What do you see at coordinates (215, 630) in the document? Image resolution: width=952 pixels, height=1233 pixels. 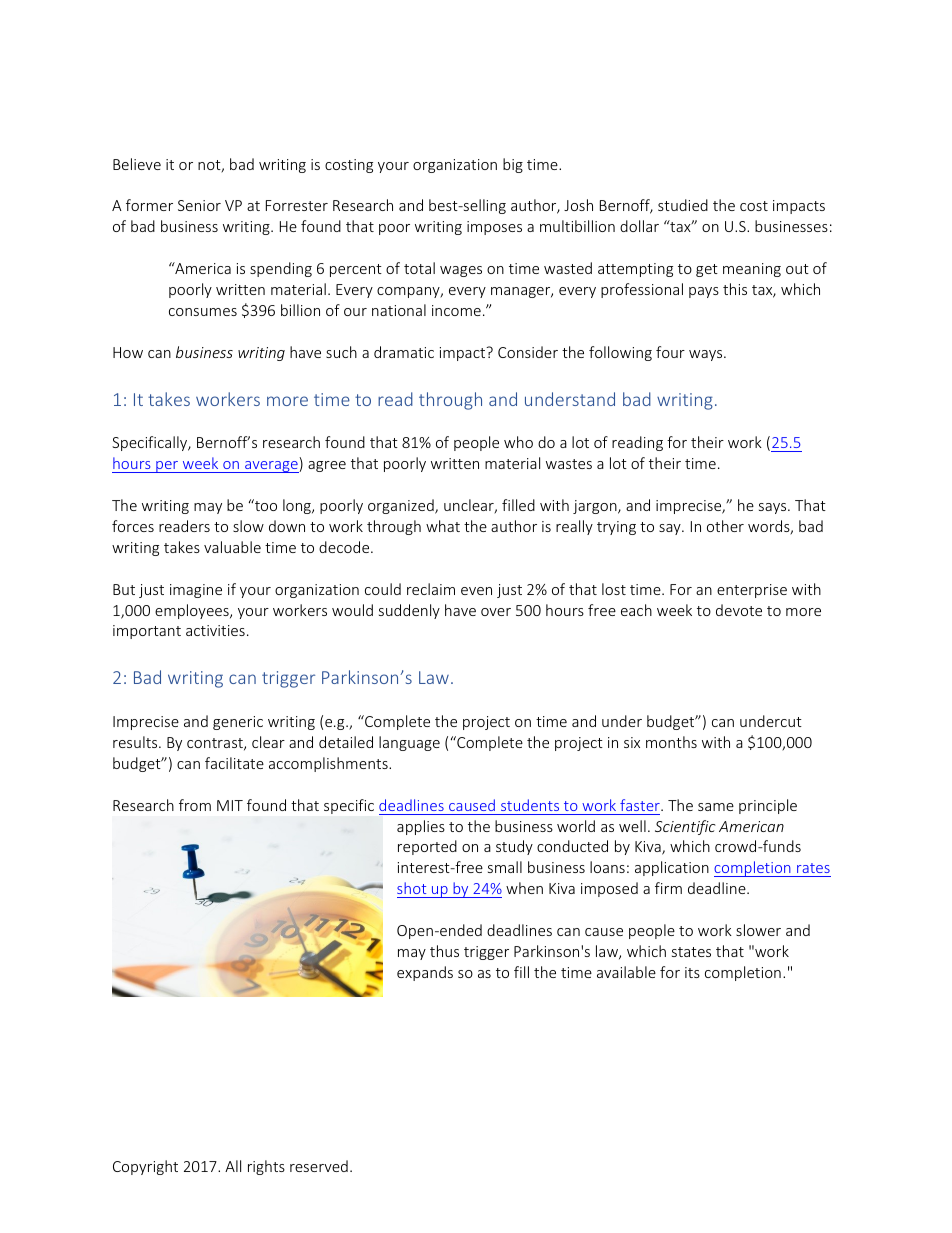 I see `activities` at bounding box center [215, 630].
